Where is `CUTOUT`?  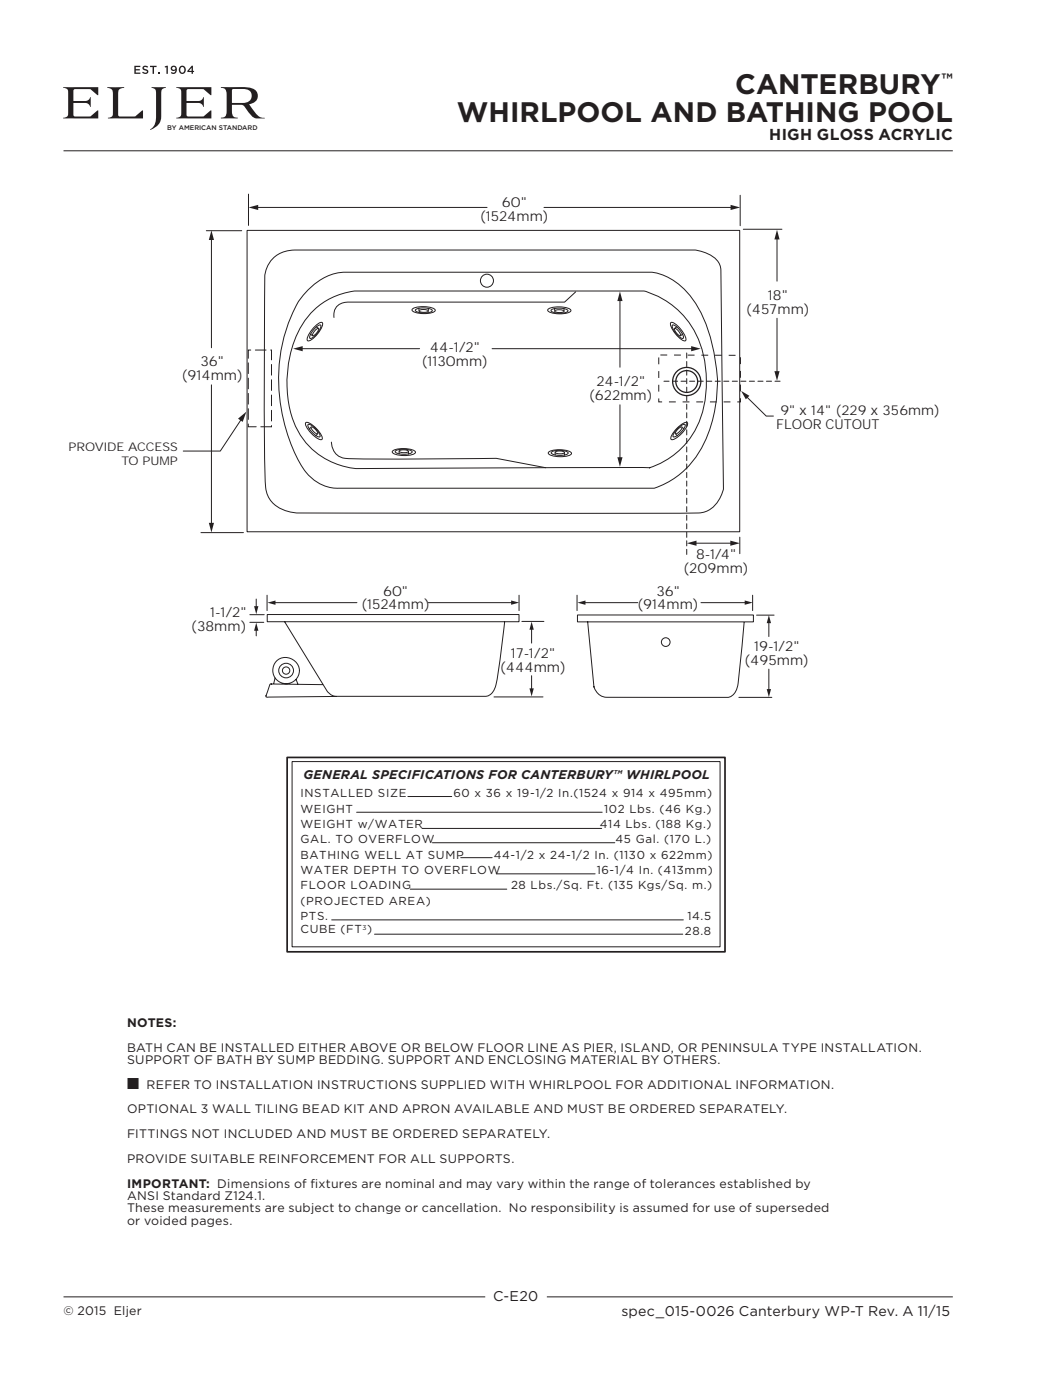
CUTOUT is located at coordinates (852, 422).
